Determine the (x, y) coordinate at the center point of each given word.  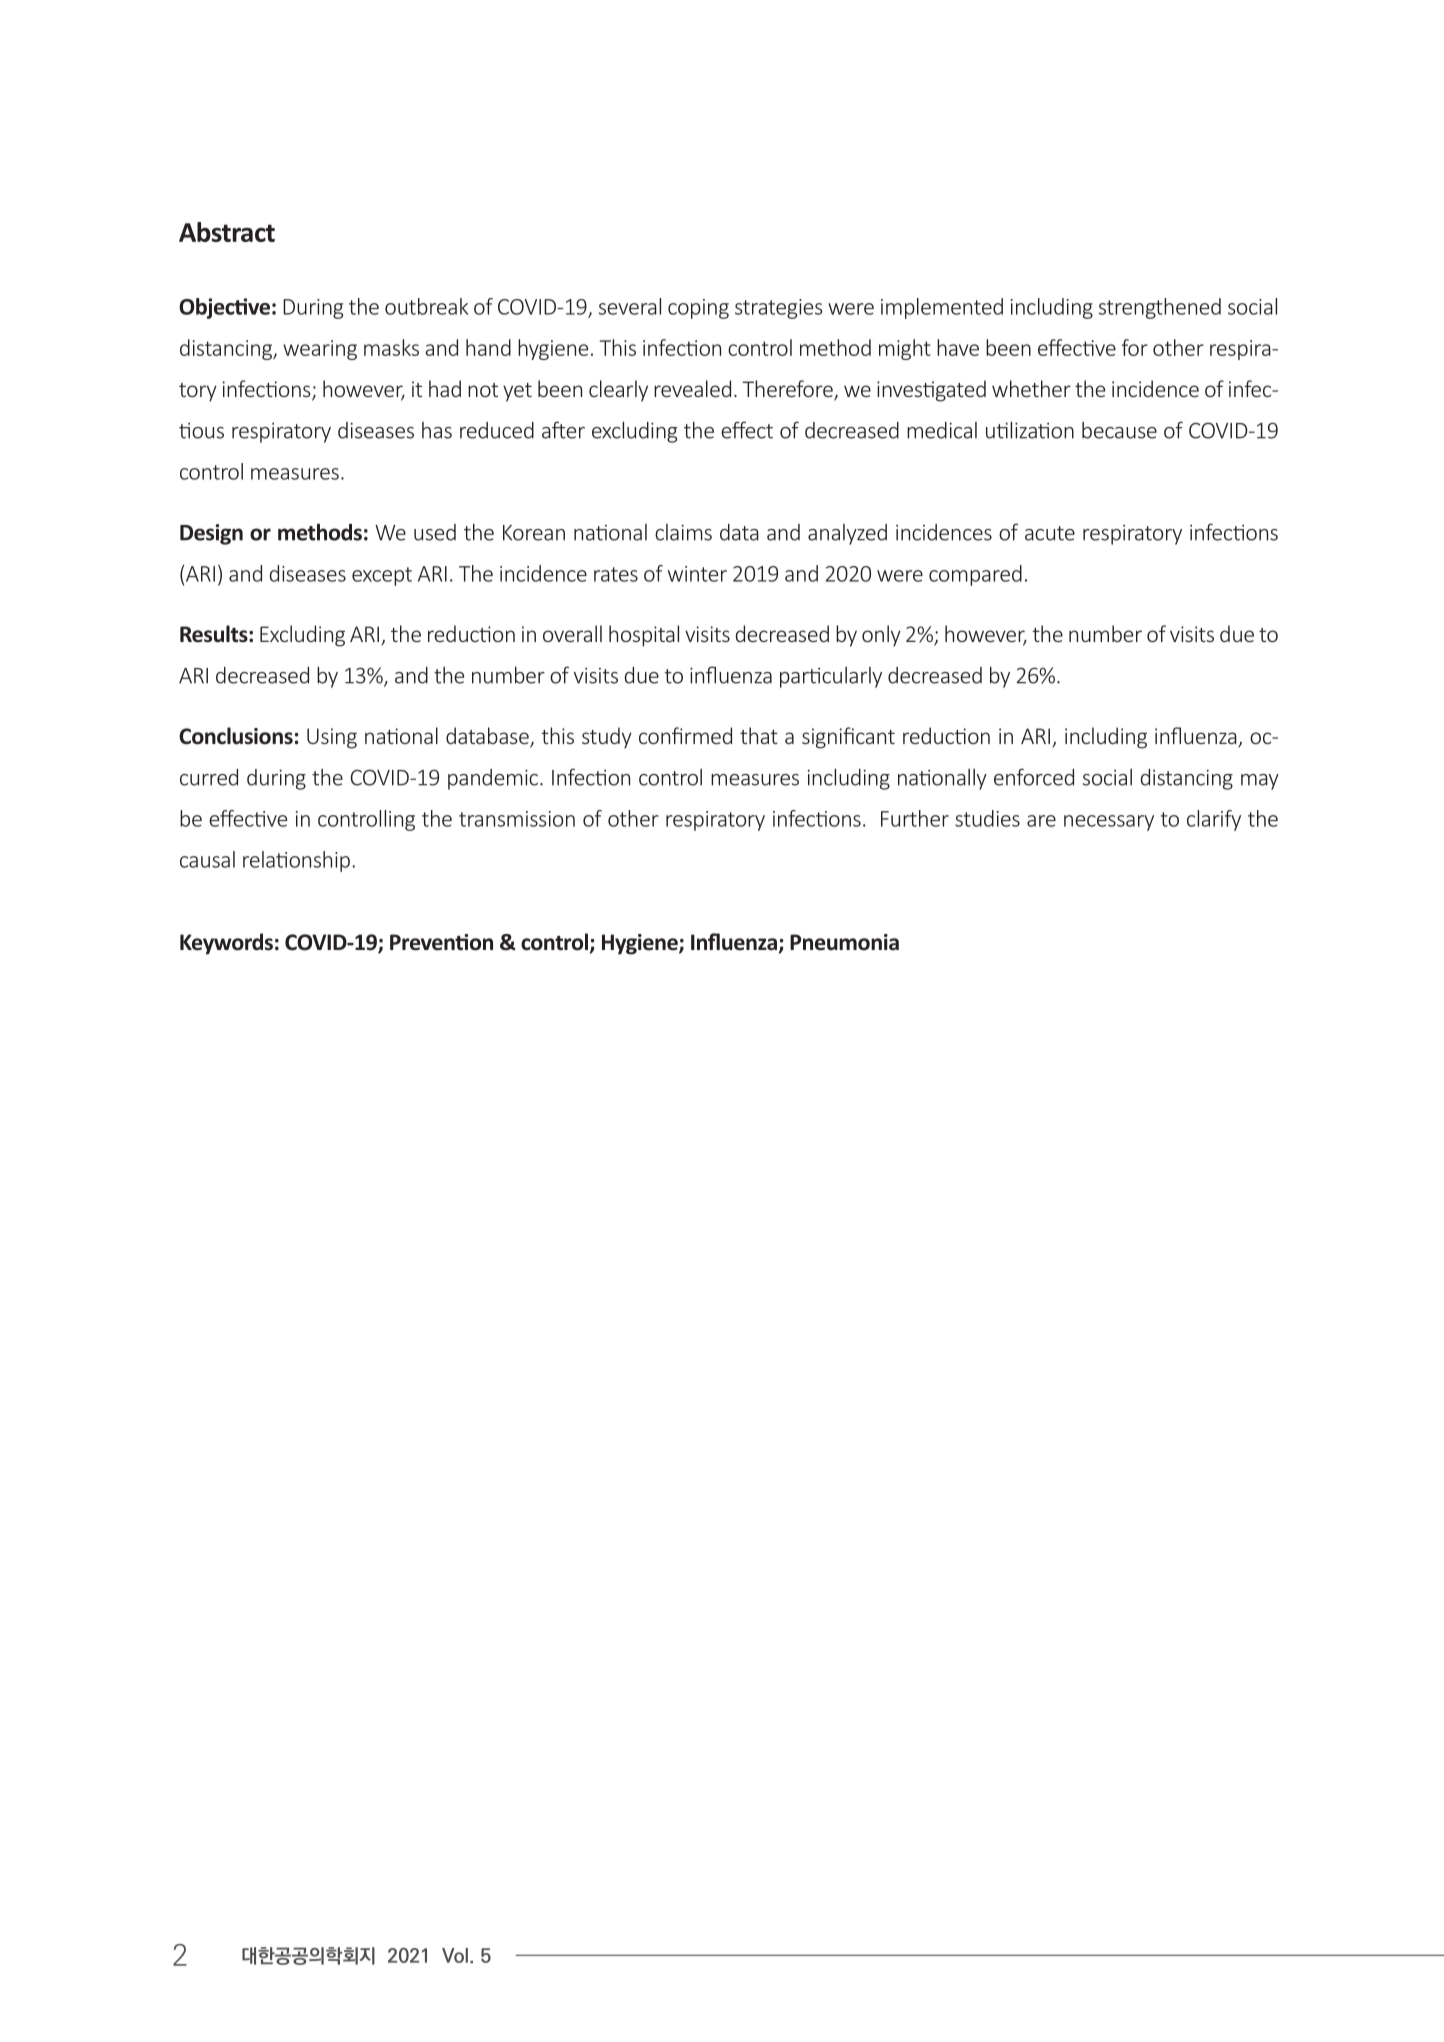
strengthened (1160, 308)
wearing (320, 350)
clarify (1214, 820)
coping (698, 309)
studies (987, 818)
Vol (455, 1955)
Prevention (441, 942)
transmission (517, 819)
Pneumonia (844, 942)
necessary (1109, 823)
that (759, 735)
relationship (296, 861)
